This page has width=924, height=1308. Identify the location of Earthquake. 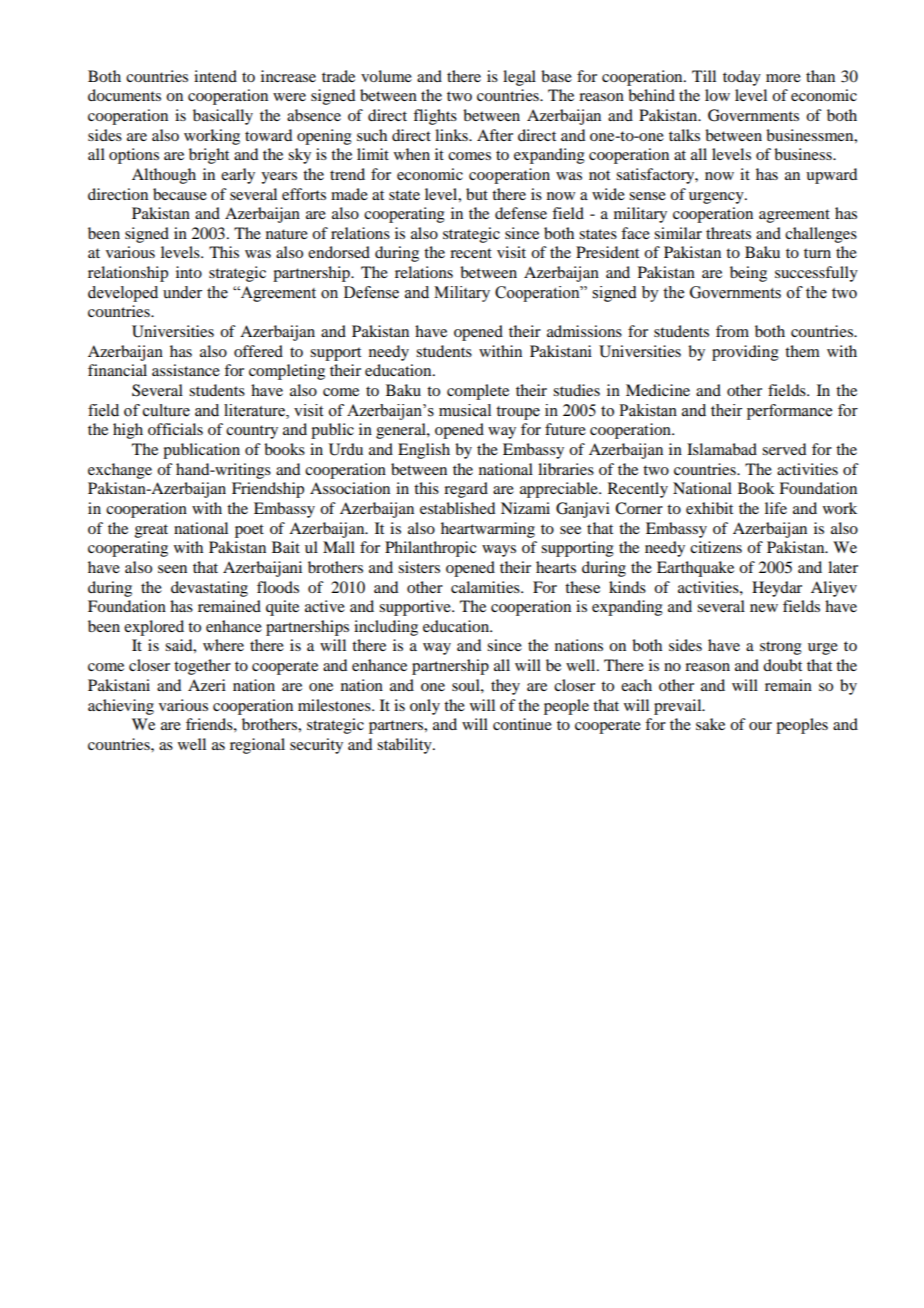
(695, 569).
